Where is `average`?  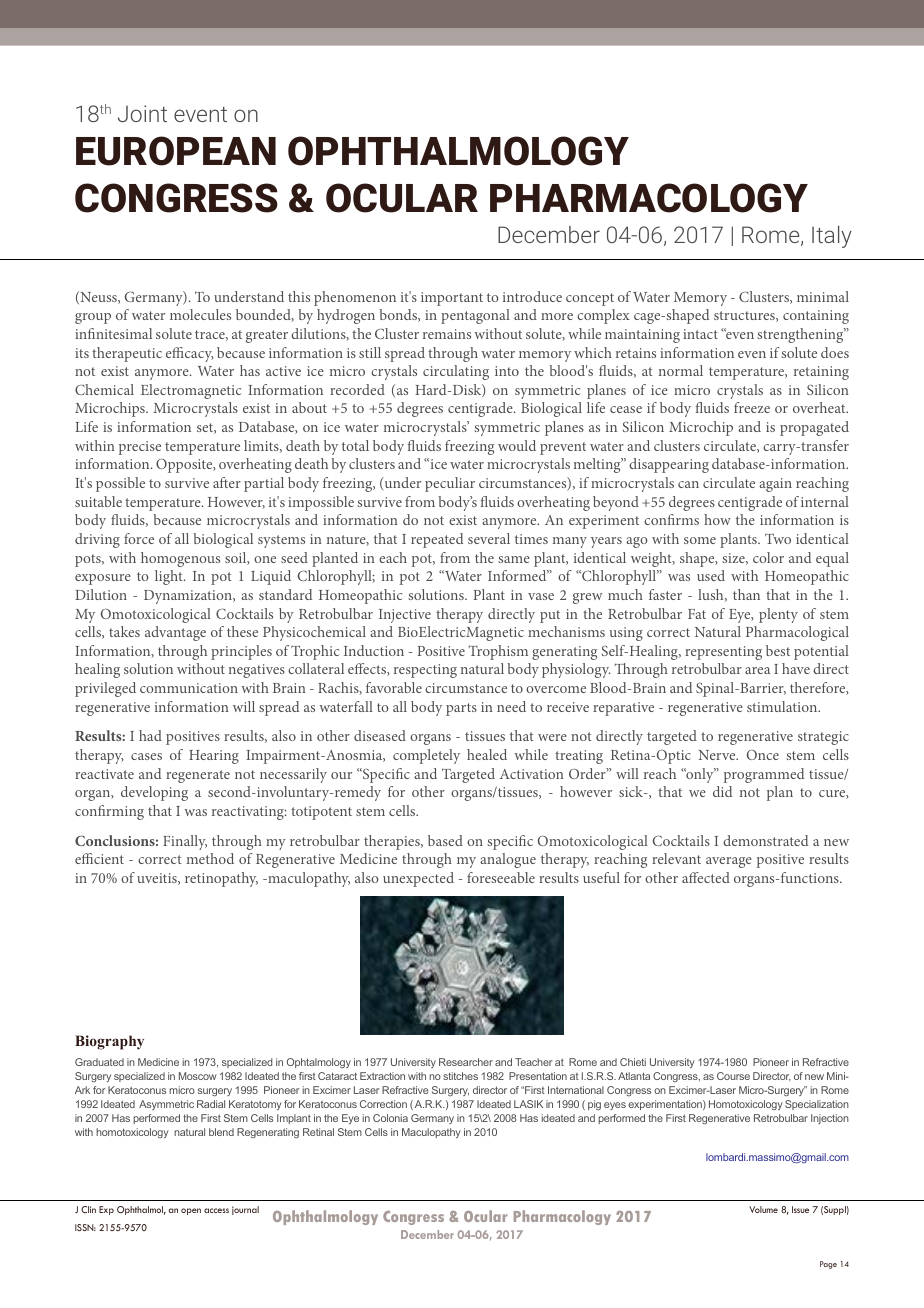 average is located at coordinates (729, 862).
